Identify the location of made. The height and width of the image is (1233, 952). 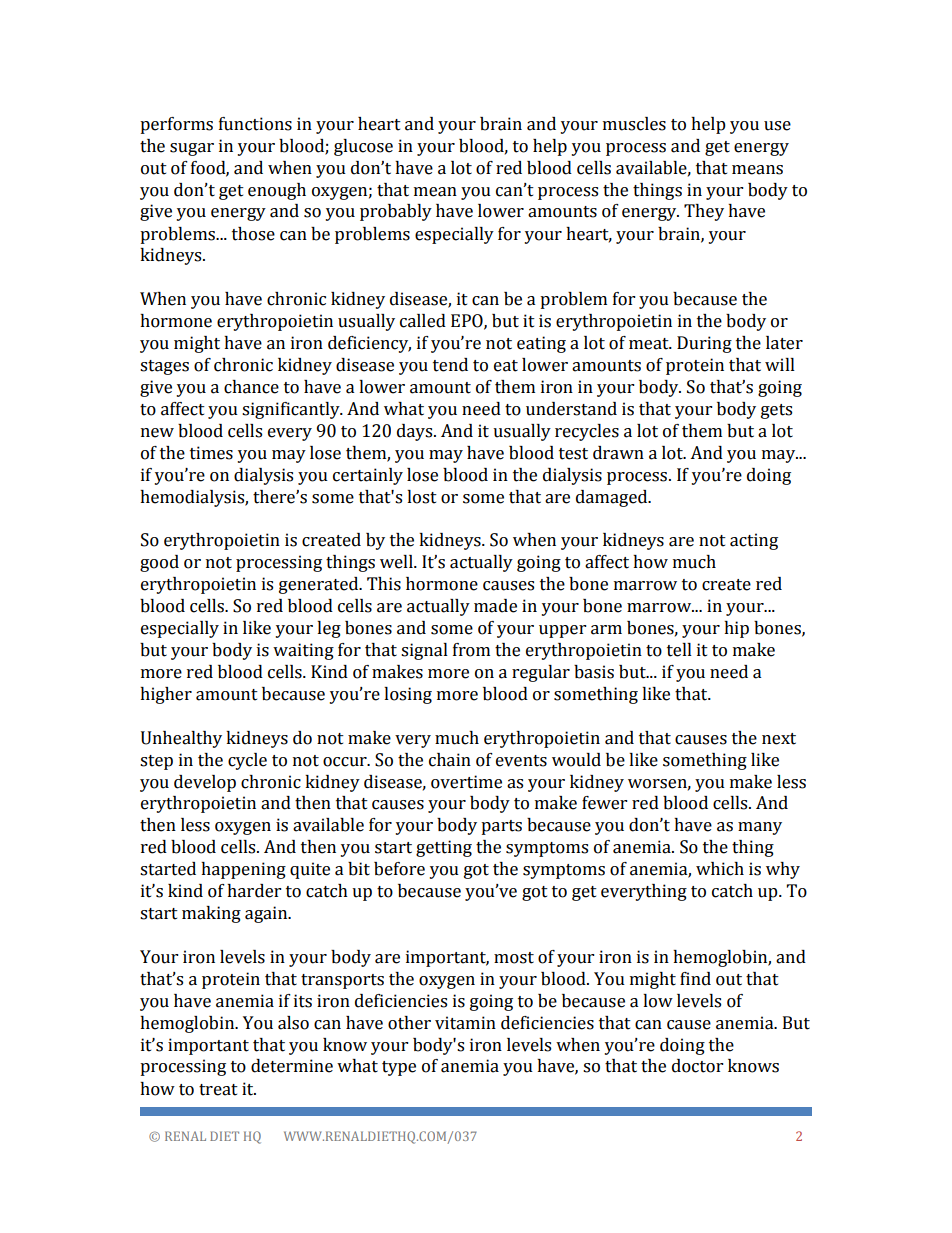
(495, 606).
